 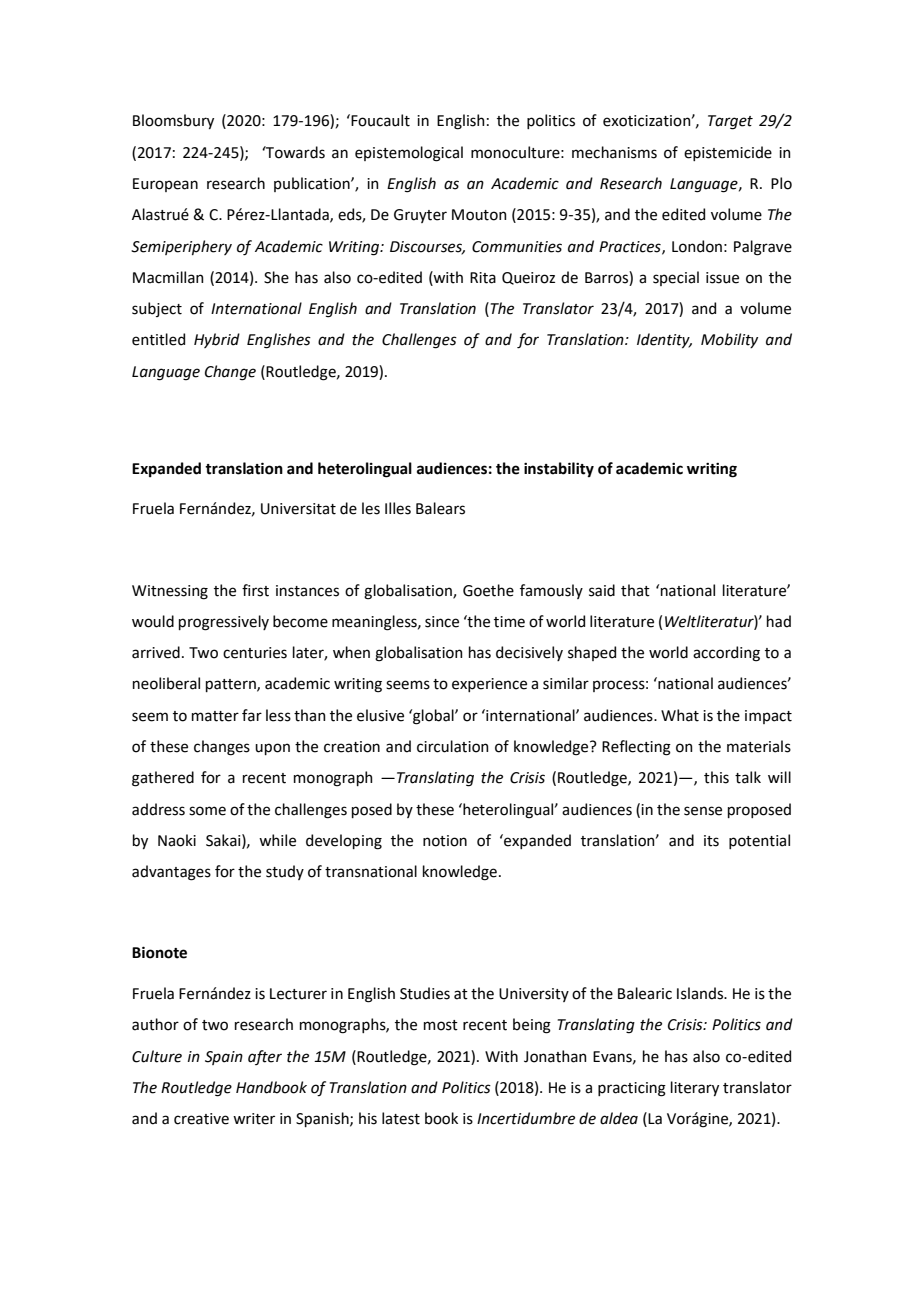 I want to click on some, so click(x=207, y=811).
